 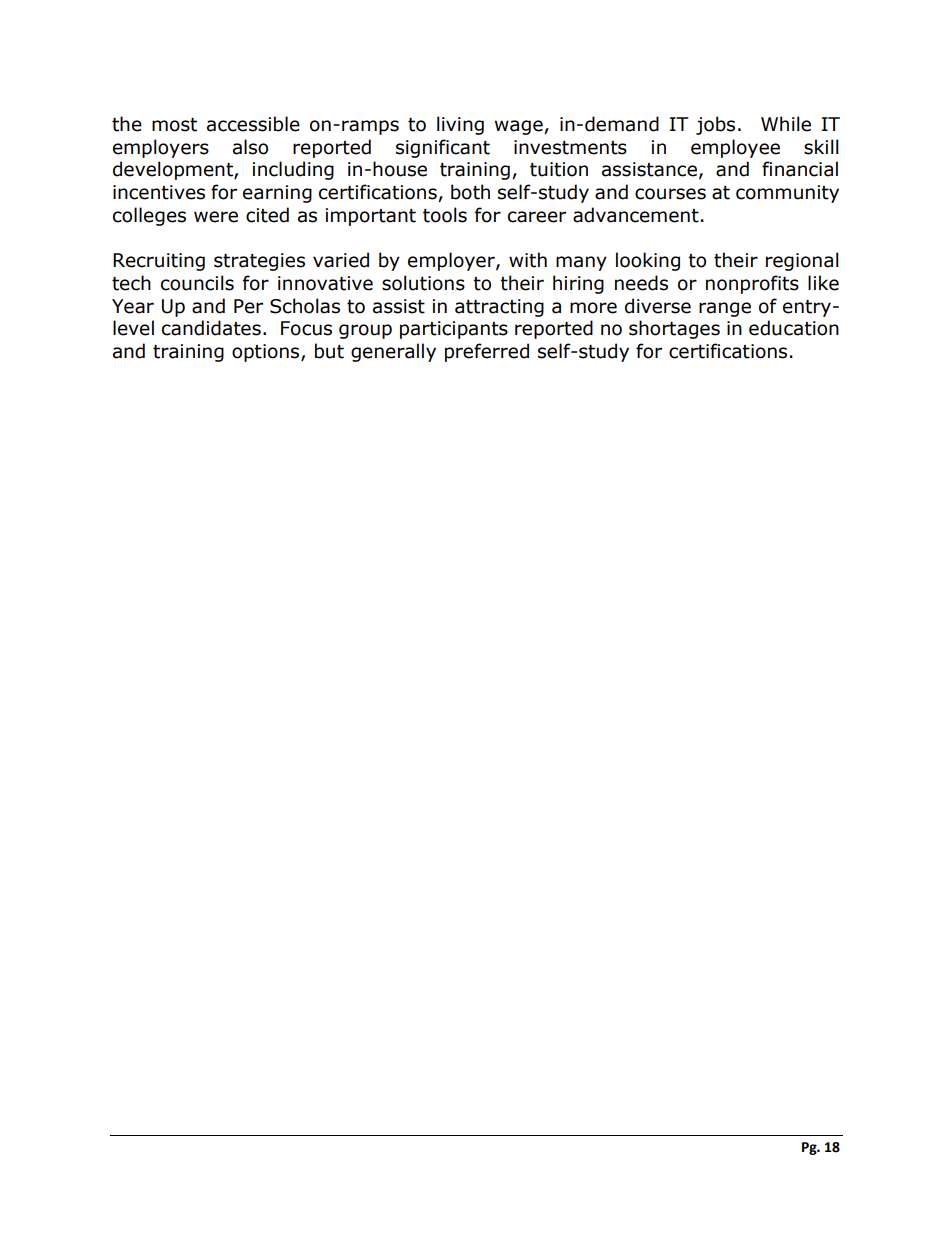 What do you see at coordinates (752, 284) in the screenshot?
I see `nonprofits` at bounding box center [752, 284].
